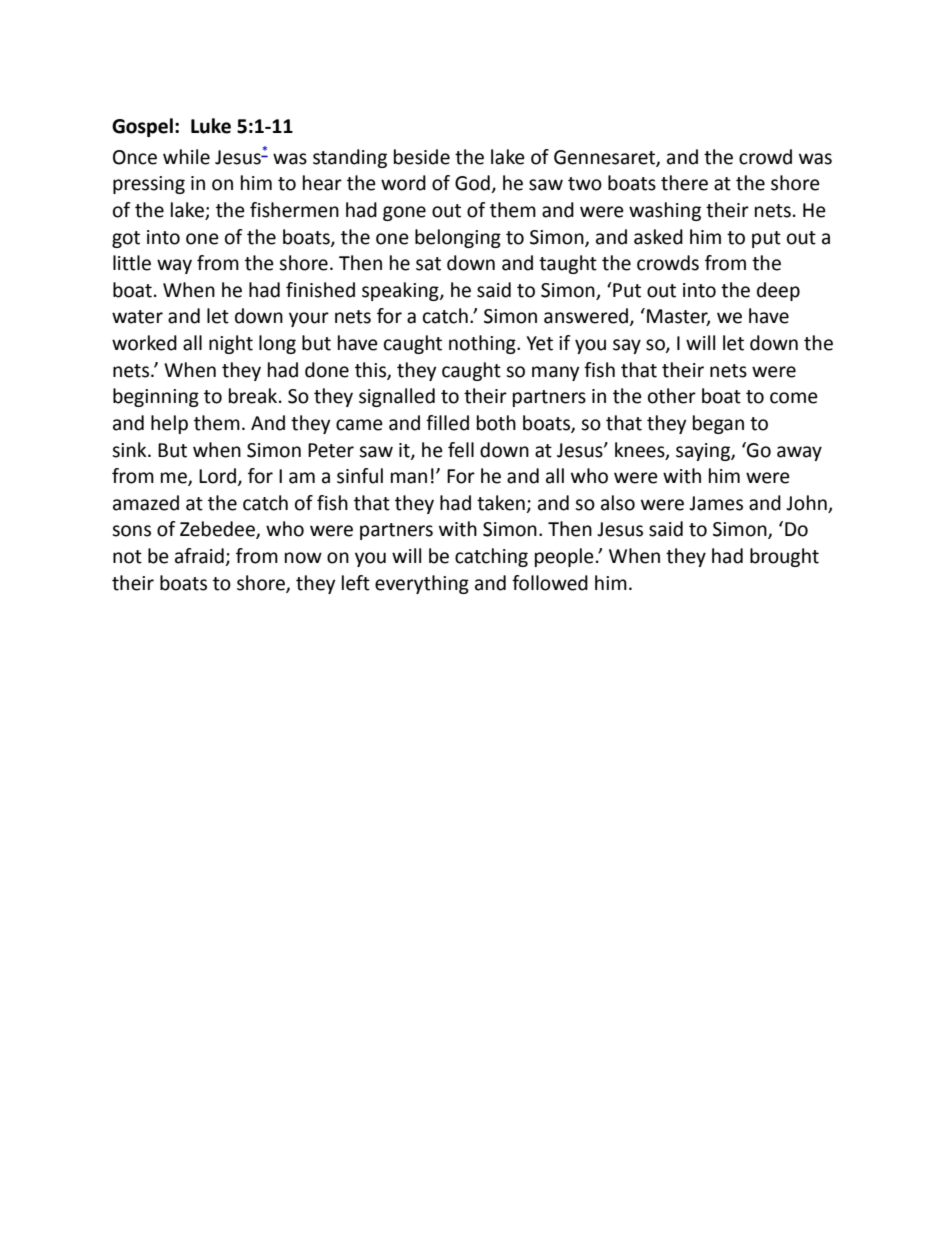  What do you see at coordinates (447, 423) in the screenshot?
I see `filled` at bounding box center [447, 423].
